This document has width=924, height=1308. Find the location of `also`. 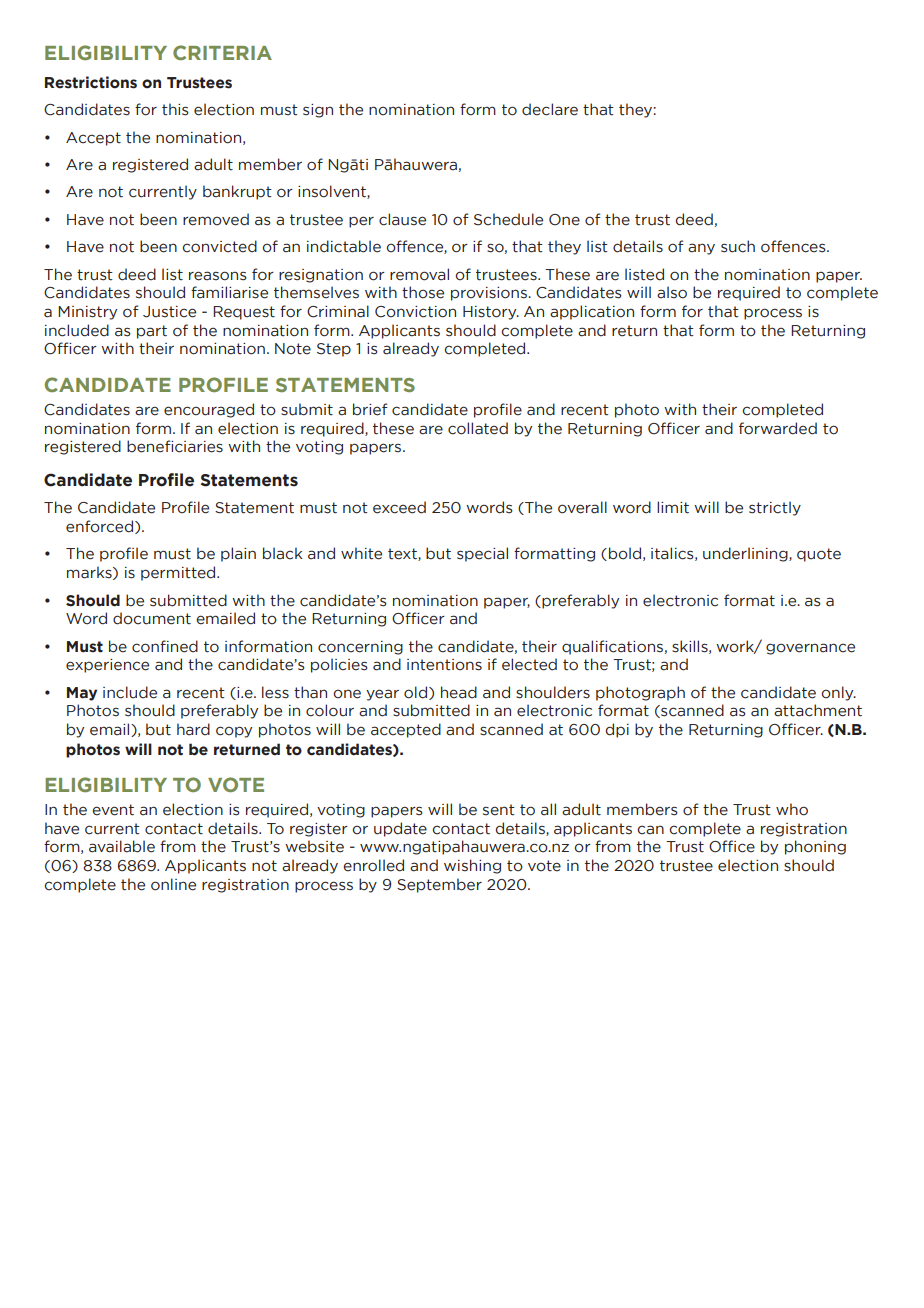

also is located at coordinates (672, 292).
